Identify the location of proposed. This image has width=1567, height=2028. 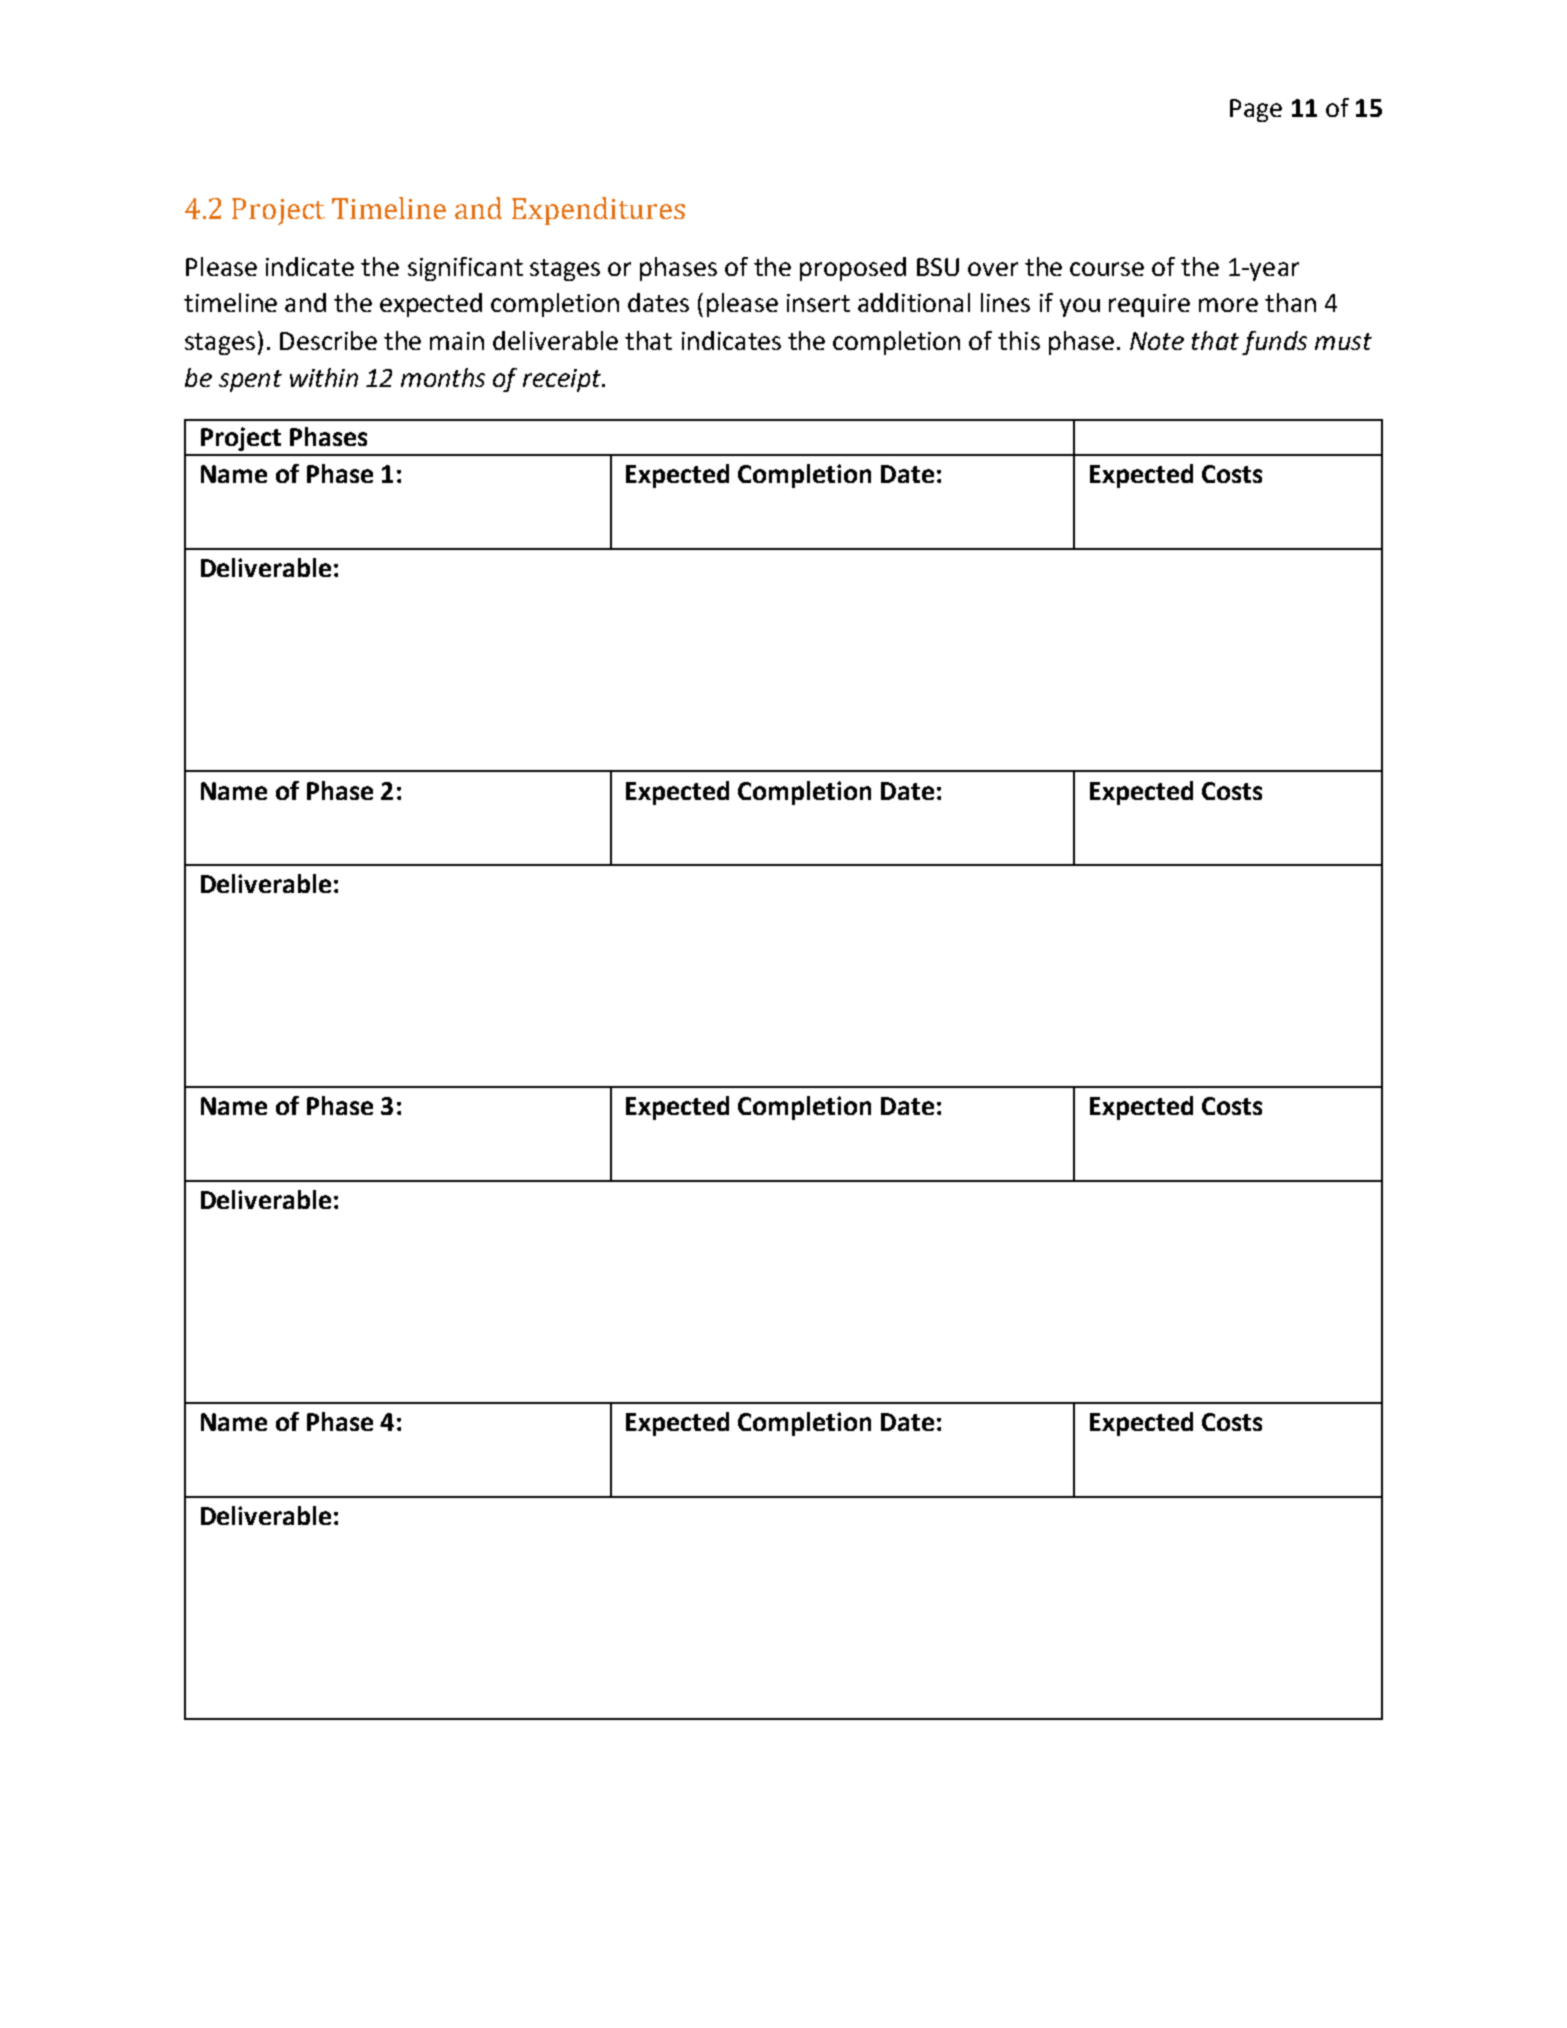
(853, 269).
